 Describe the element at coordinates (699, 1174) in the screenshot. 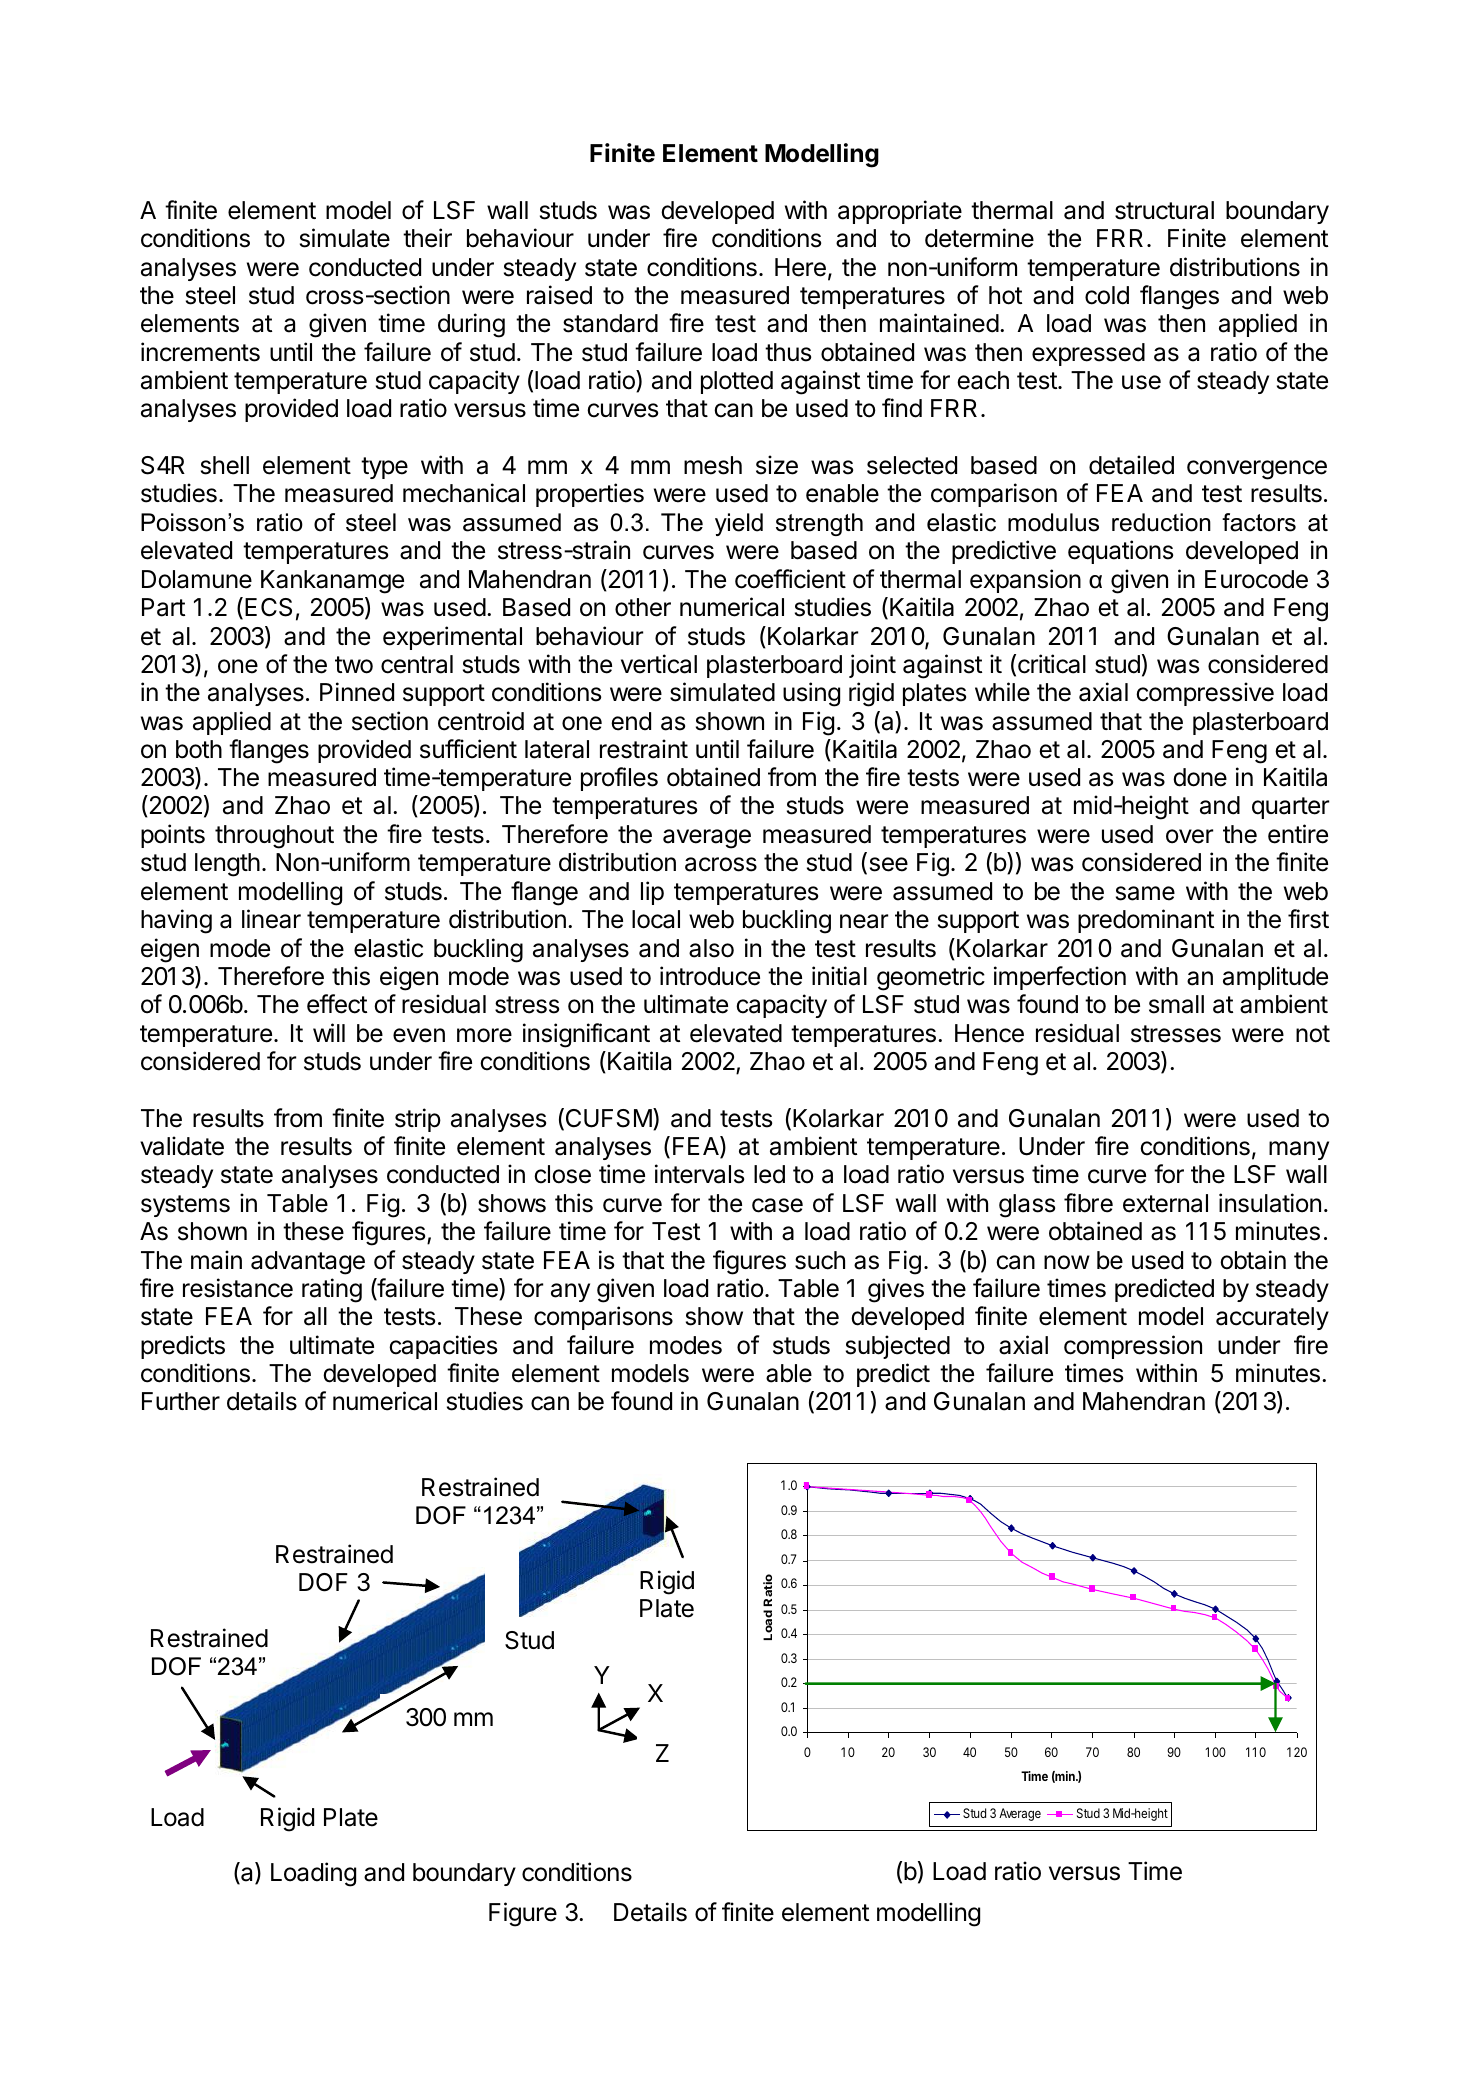

I see `intervals` at that location.
